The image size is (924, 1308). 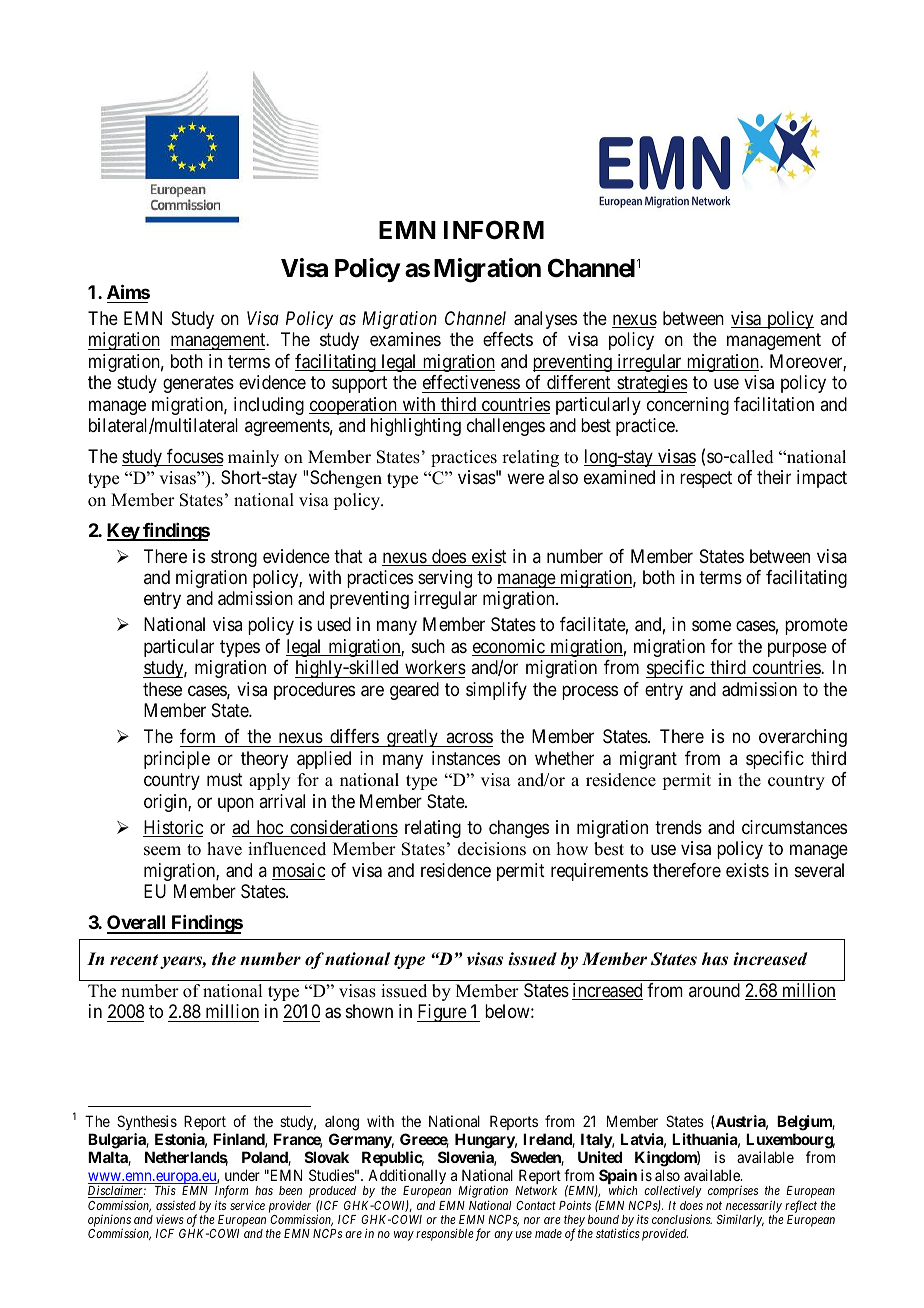 I want to click on responsible, so click(x=444, y=1234).
